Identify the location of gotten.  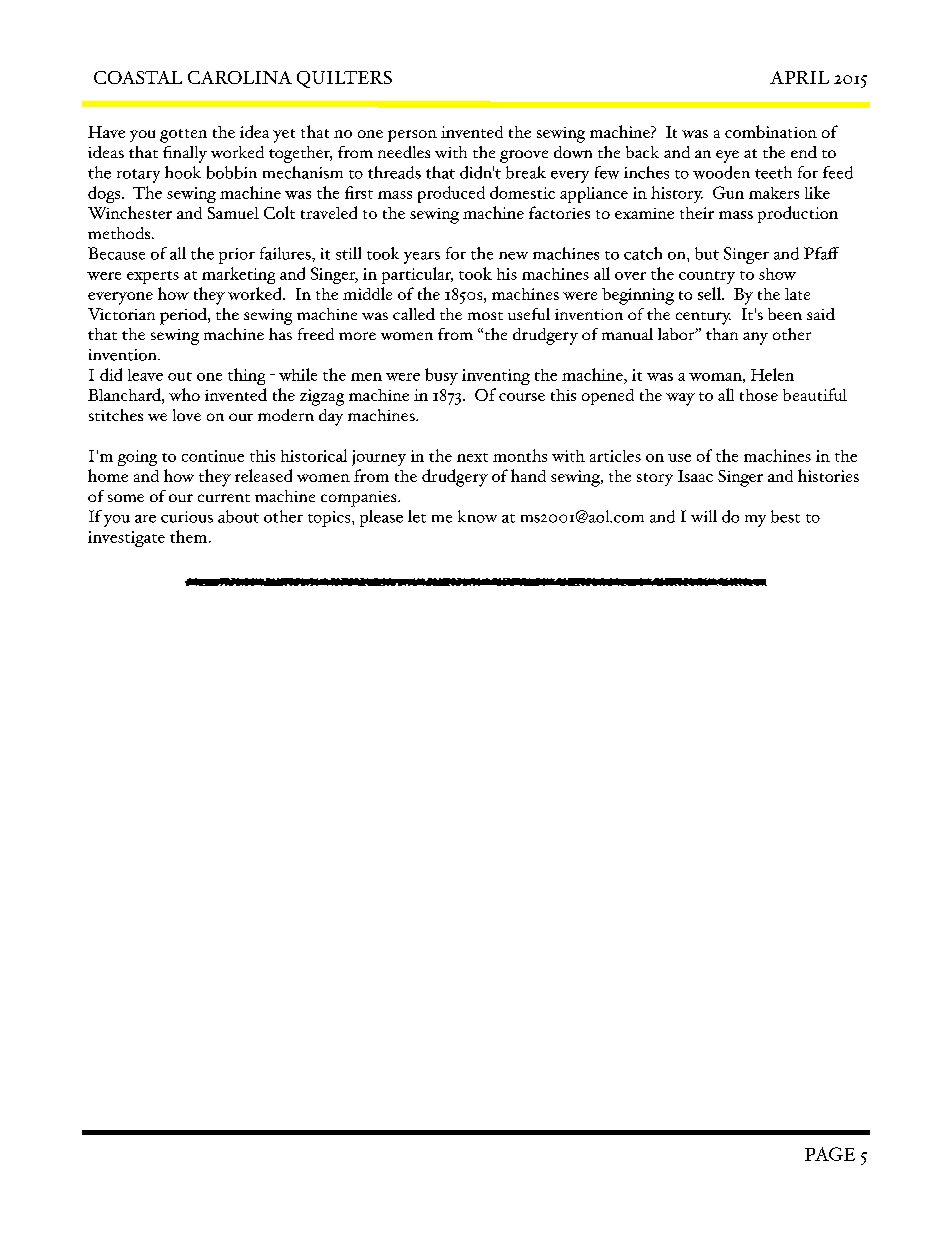
(183, 136).
